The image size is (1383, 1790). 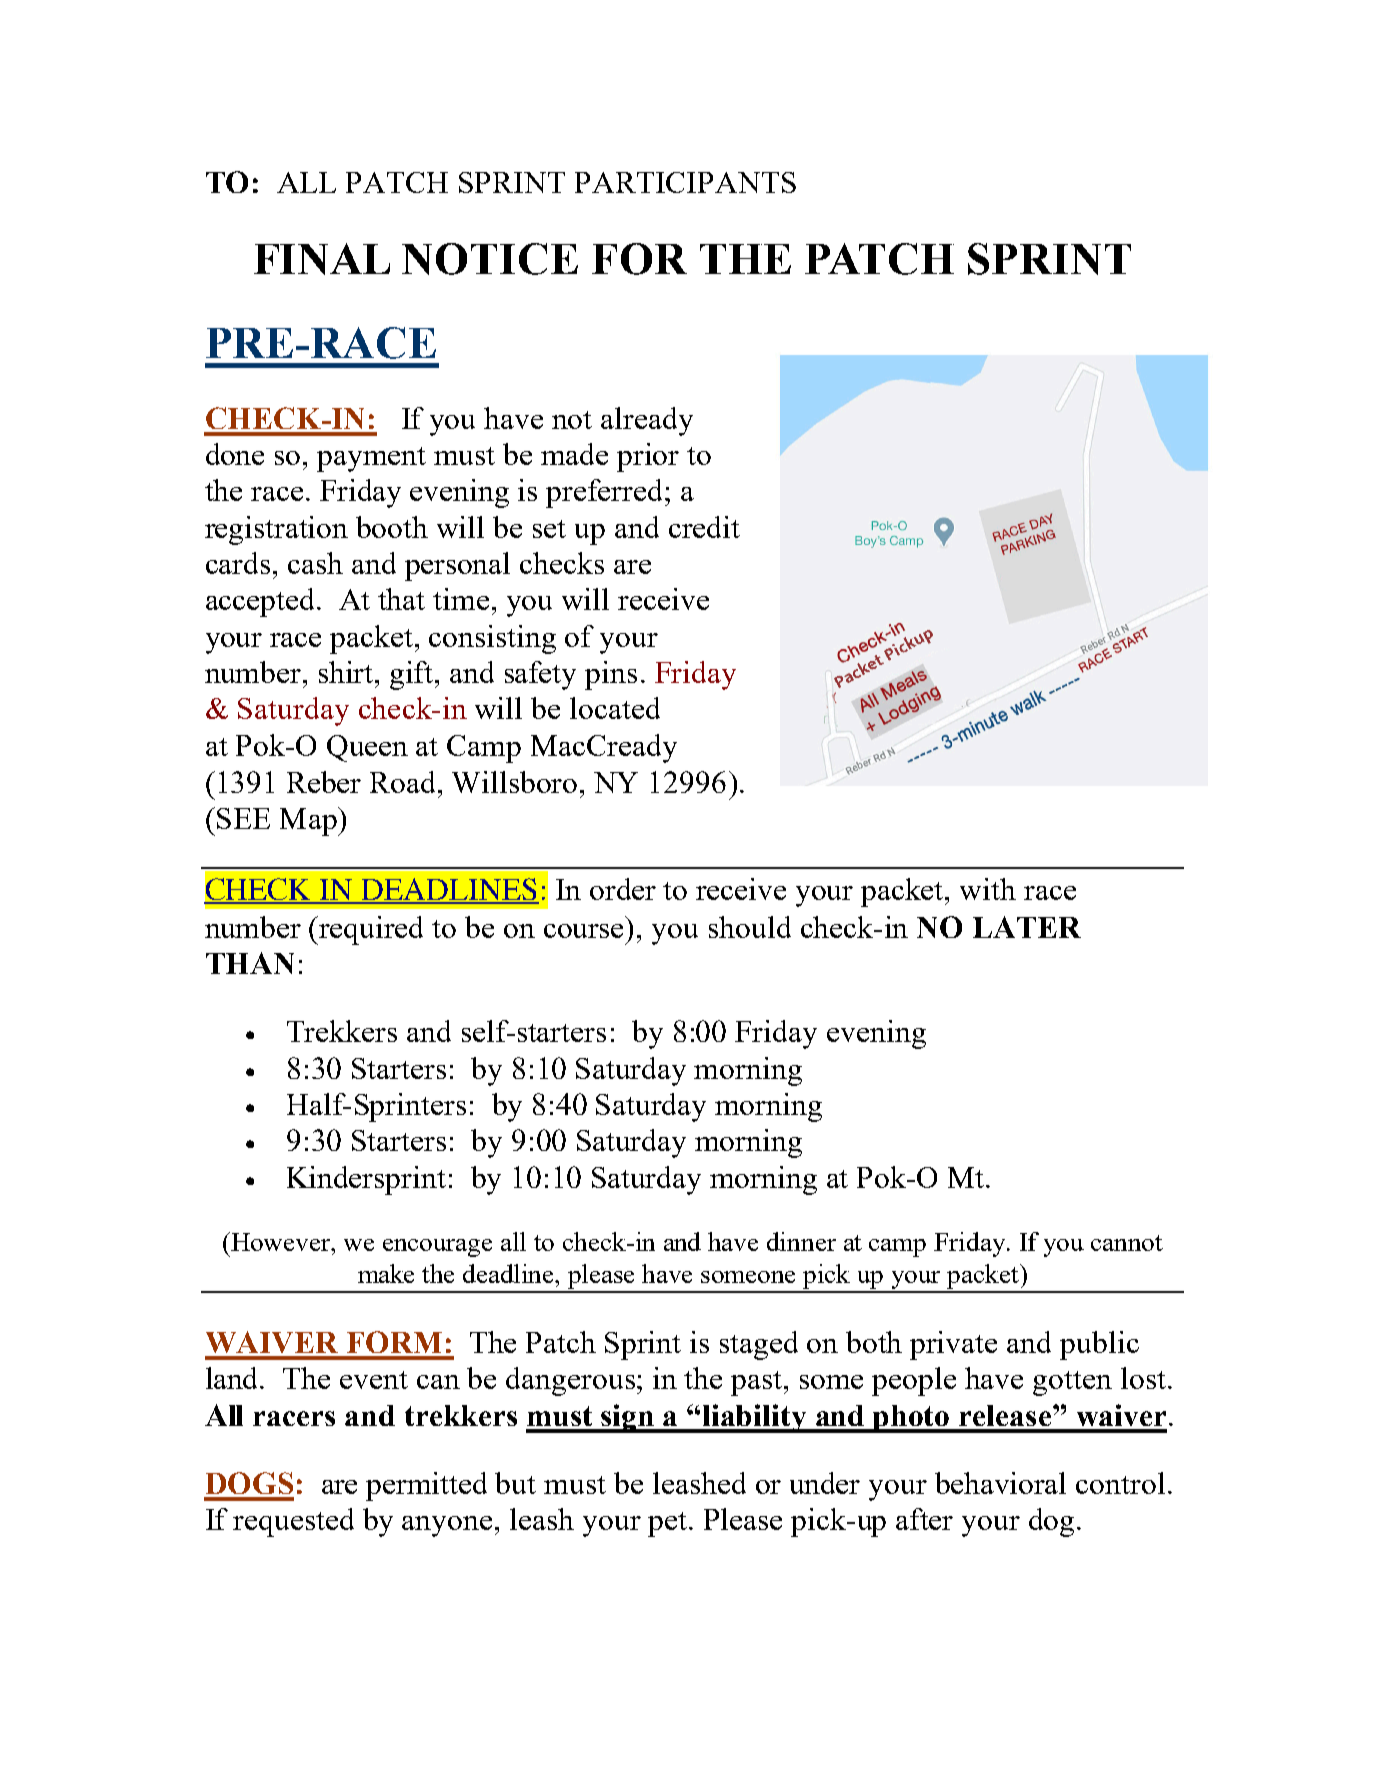 I want to click on PARTICIPANTS, so click(x=685, y=182).
